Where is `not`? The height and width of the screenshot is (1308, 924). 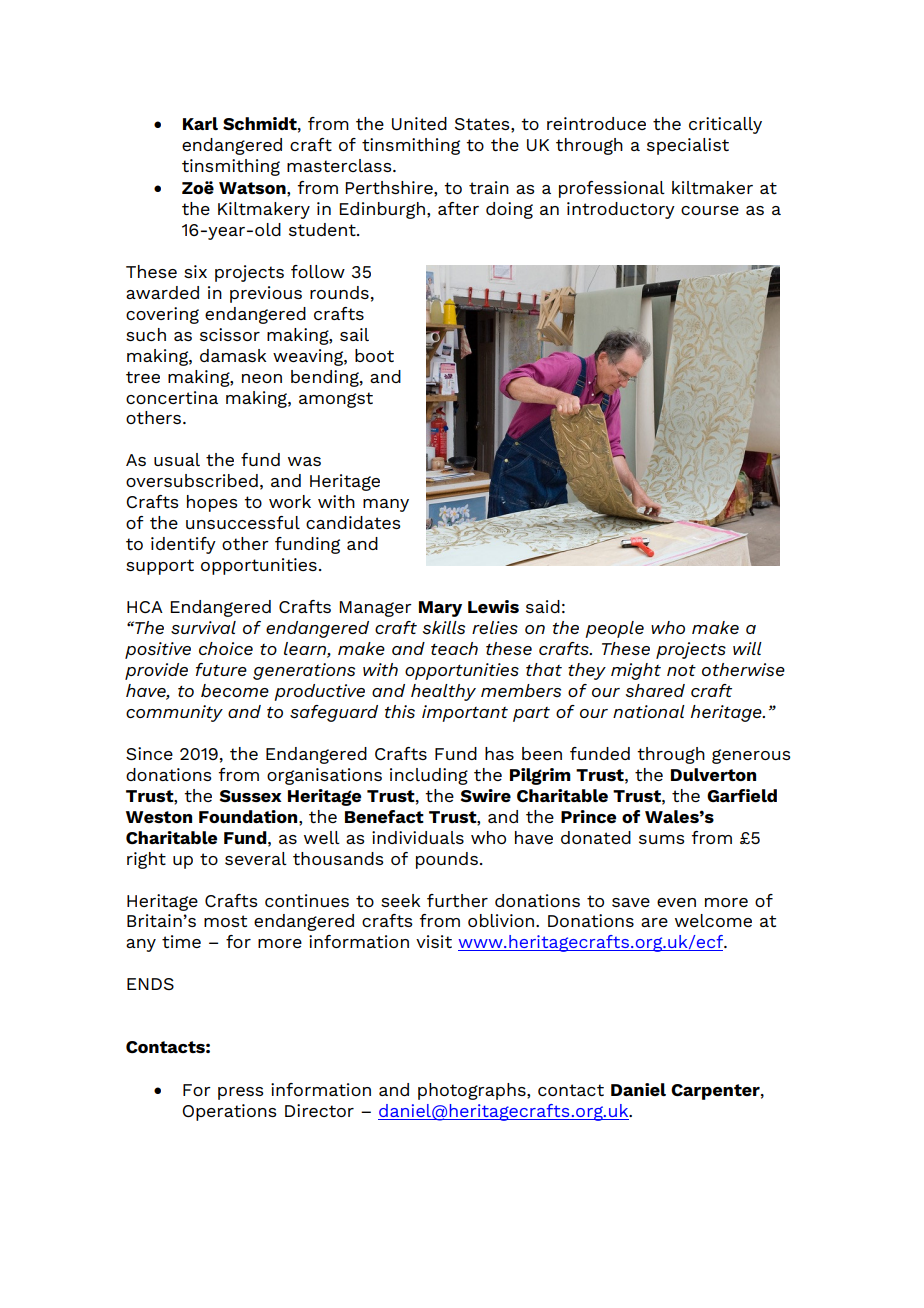
not is located at coordinates (681, 670).
